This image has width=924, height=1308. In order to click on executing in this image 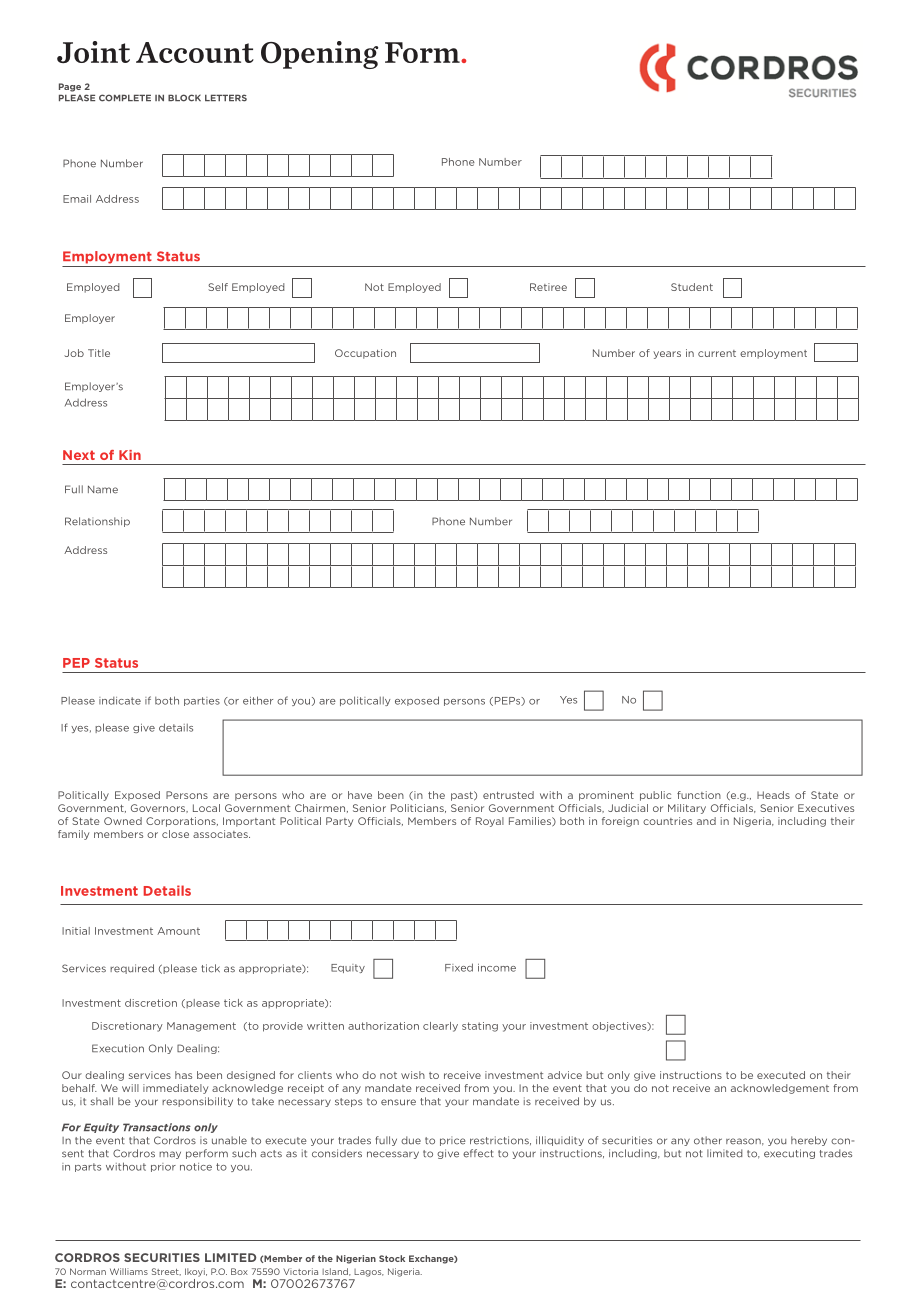, I will do `click(789, 1154)`.
